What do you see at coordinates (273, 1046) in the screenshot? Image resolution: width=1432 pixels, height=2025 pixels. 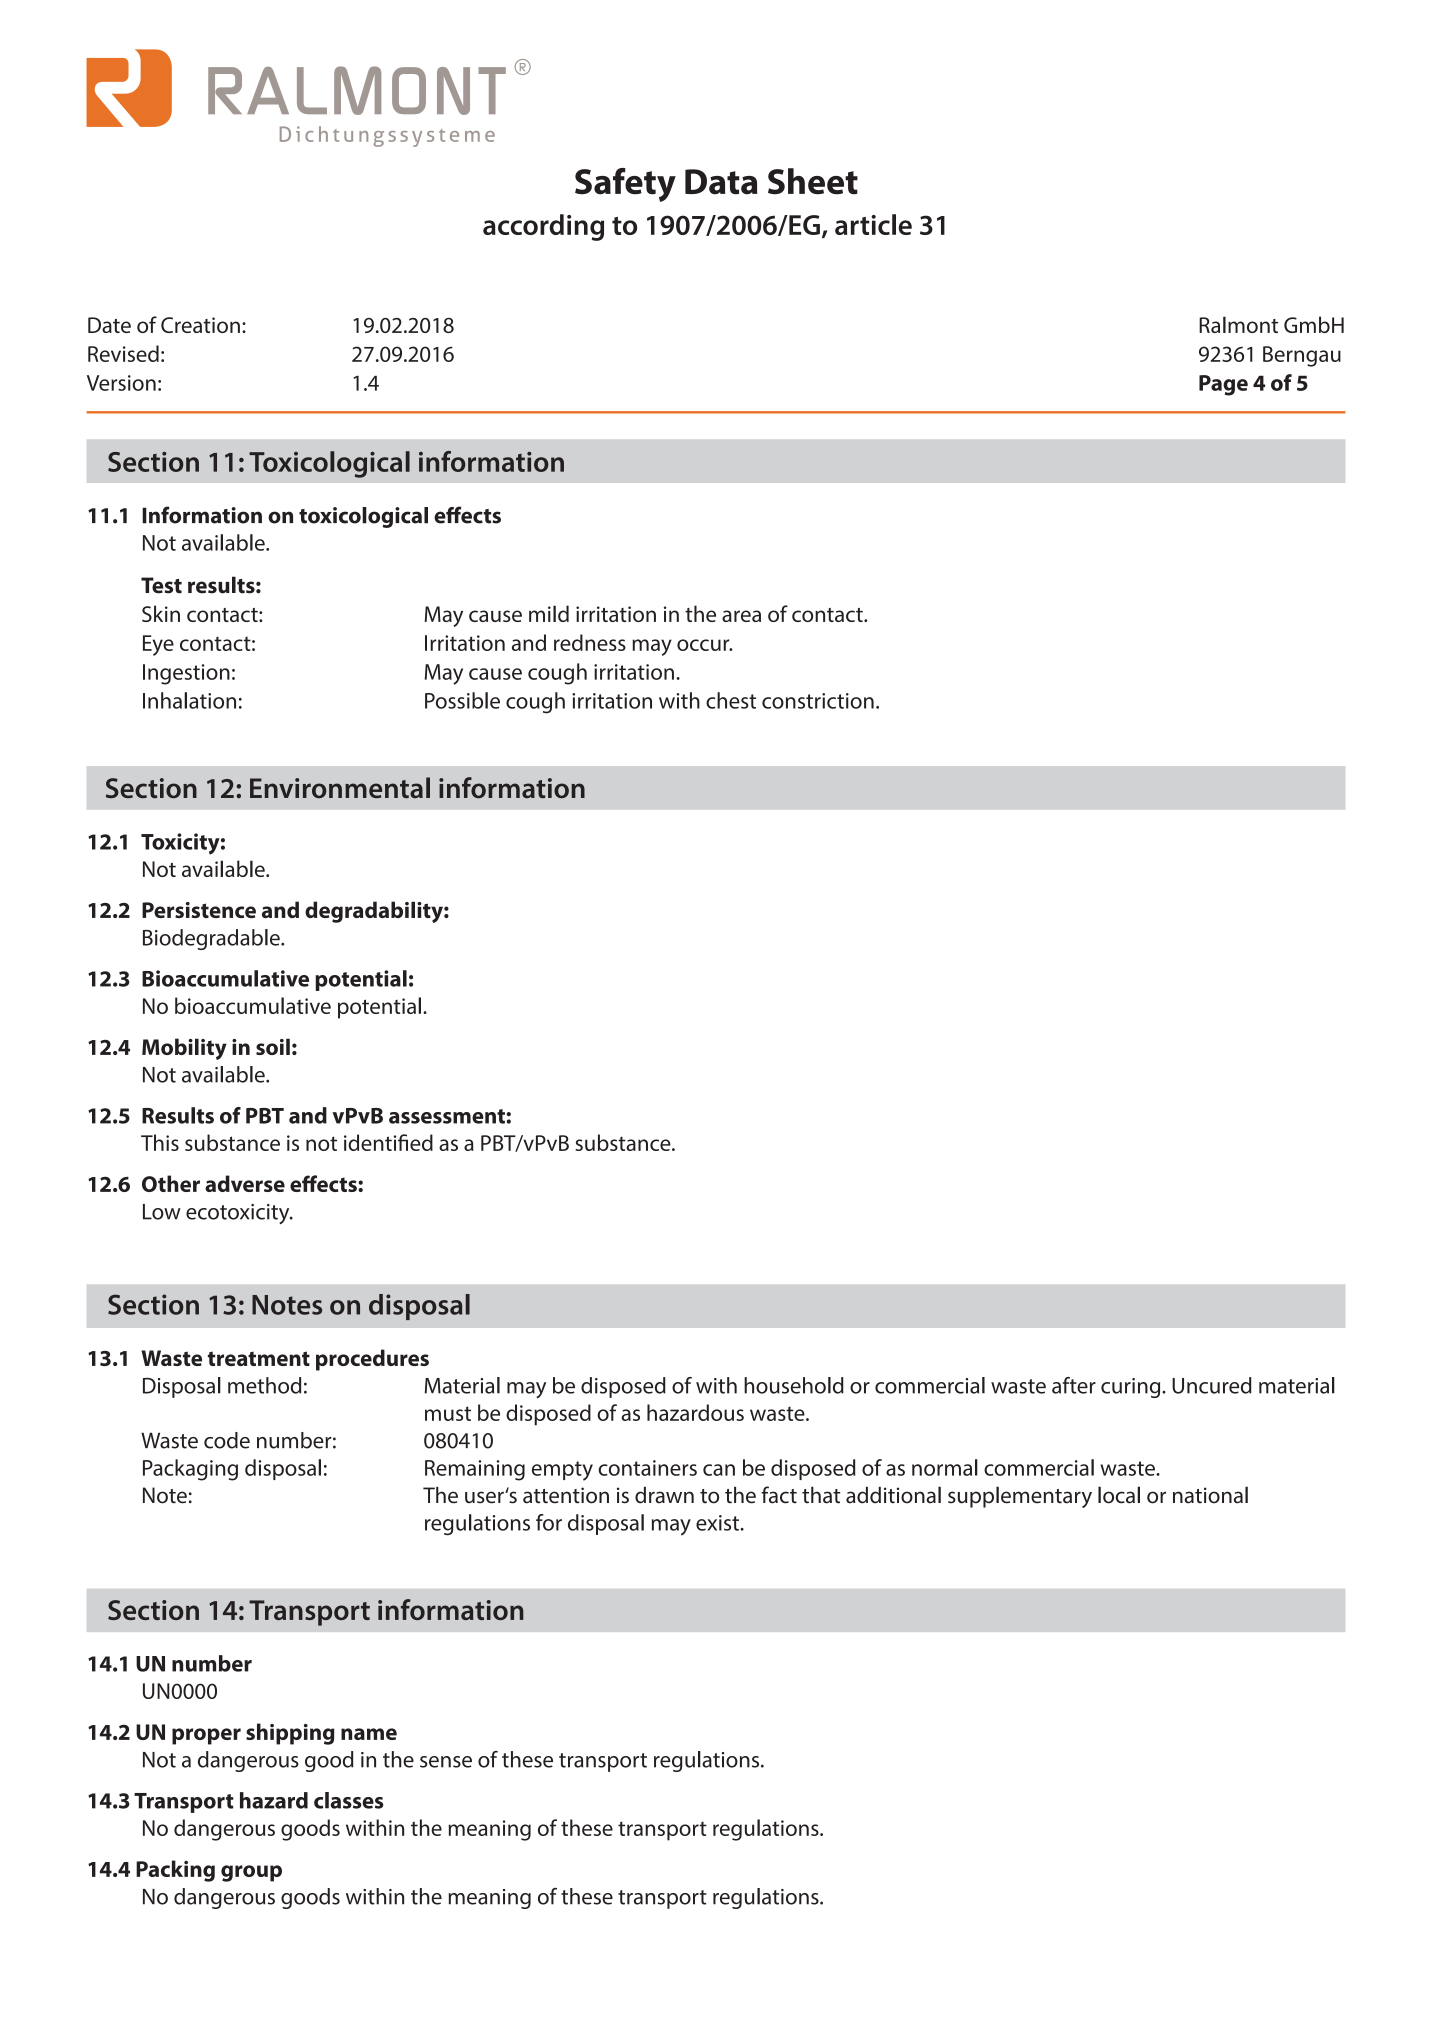 I see `soil` at bounding box center [273, 1046].
